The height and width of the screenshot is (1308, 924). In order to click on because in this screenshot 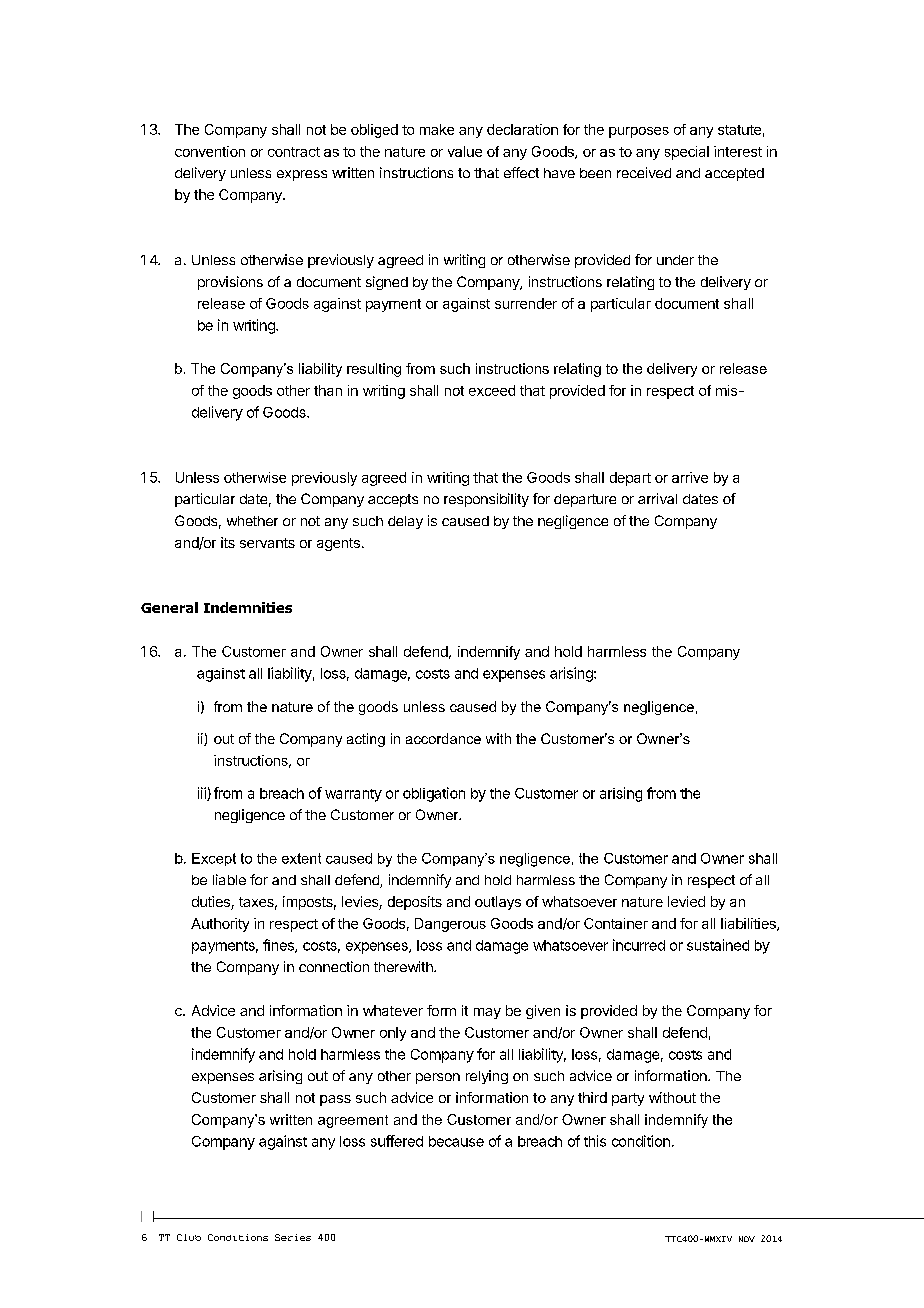, I will do `click(456, 1141)`.
